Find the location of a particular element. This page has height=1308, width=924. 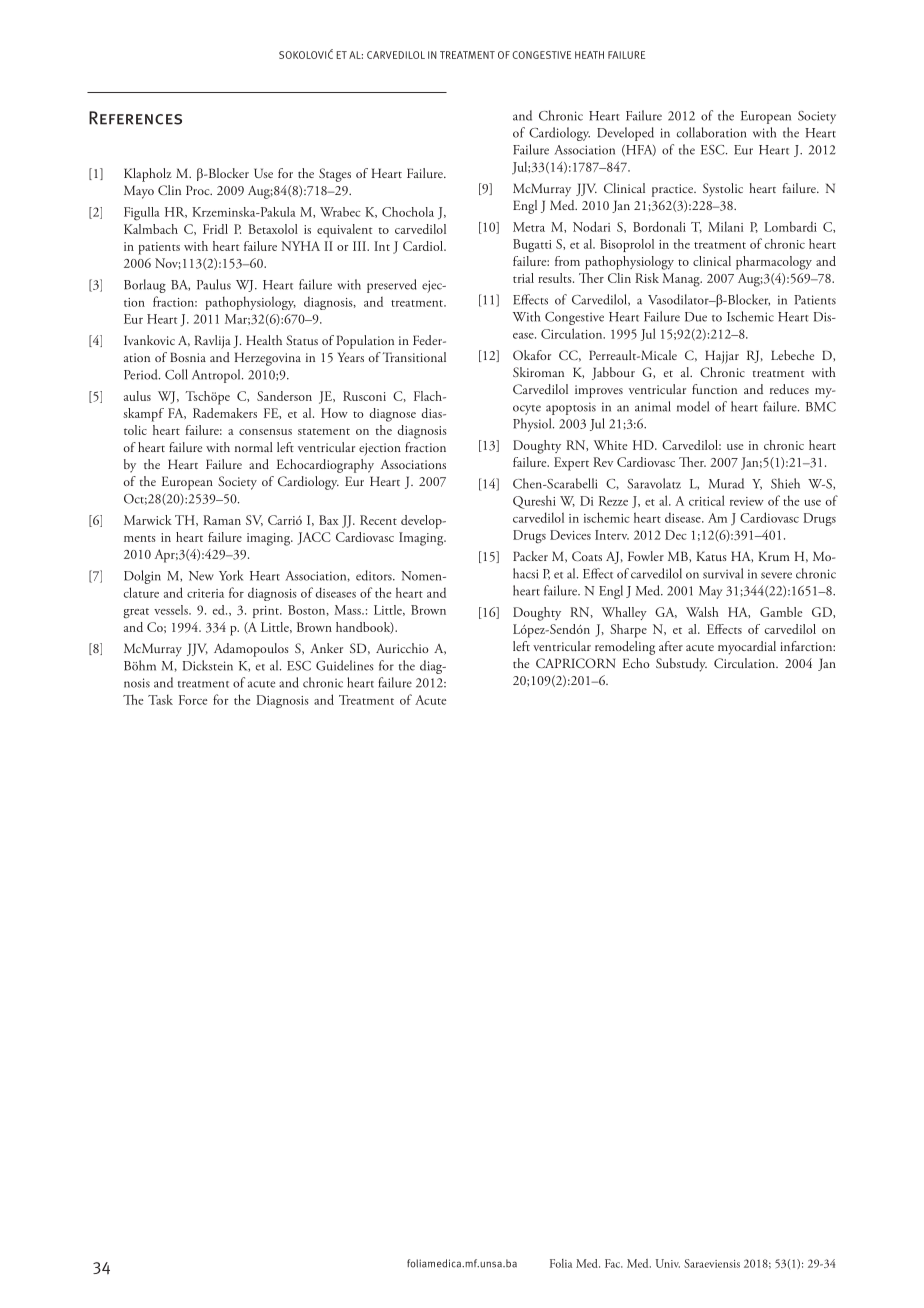

practice is located at coordinates (673, 190).
